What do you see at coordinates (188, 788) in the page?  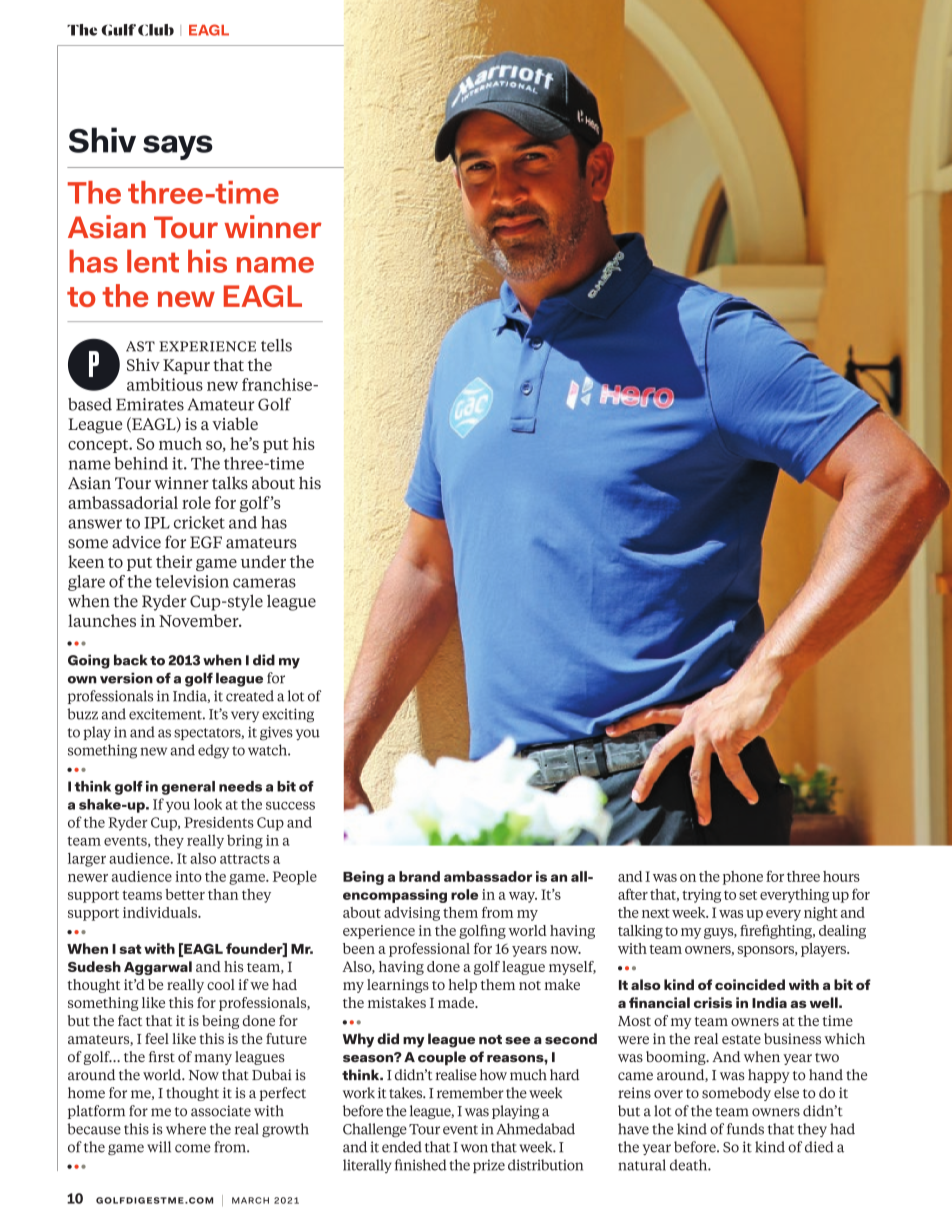 I see `general` at bounding box center [188, 788].
